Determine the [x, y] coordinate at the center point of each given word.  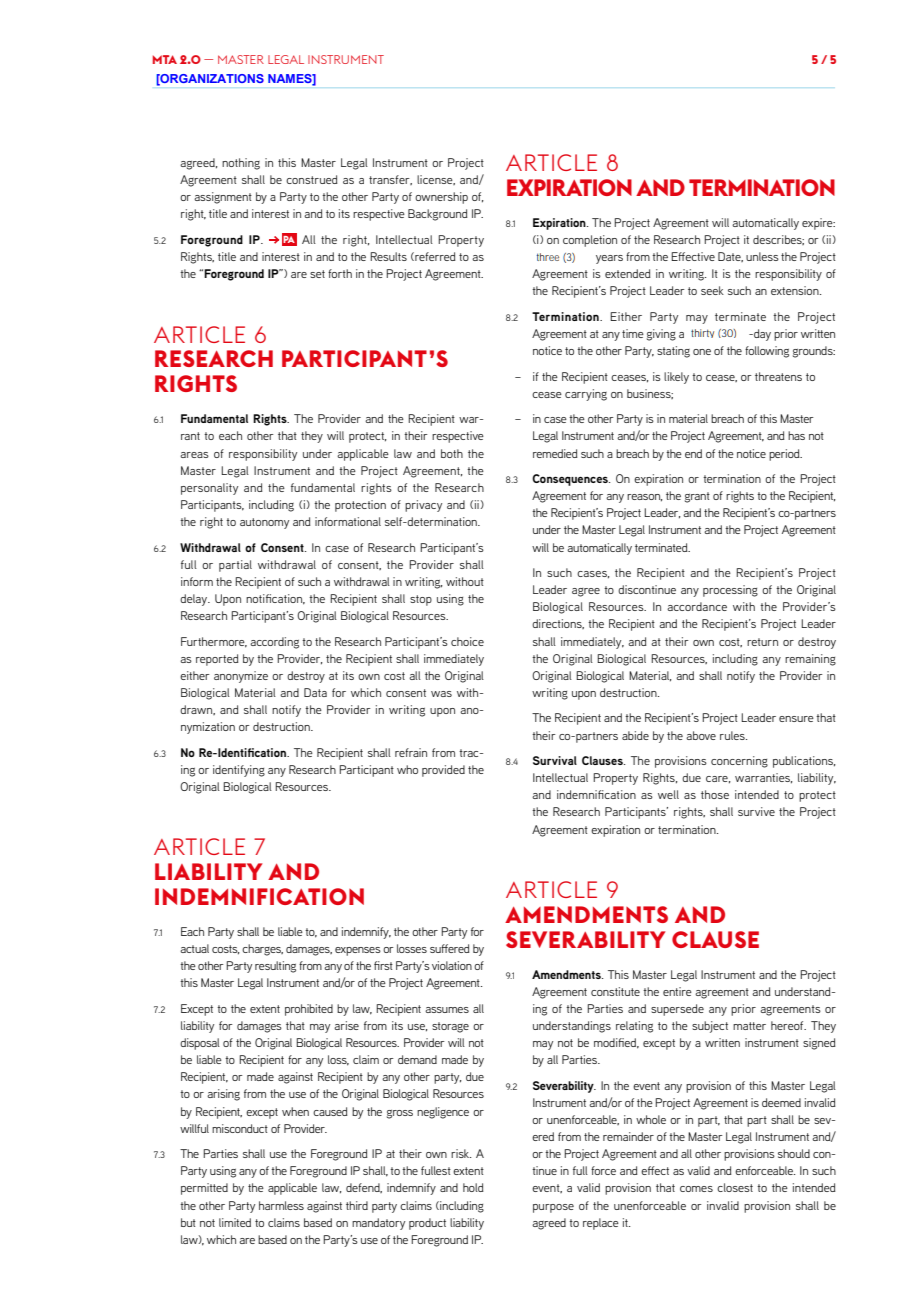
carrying [586, 395]
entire [677, 991]
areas [194, 455]
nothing [241, 164]
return [762, 642]
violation [452, 965]
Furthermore [214, 642]
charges [262, 950]
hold [473, 1187]
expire [818, 224]
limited [235, 1222]
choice [467, 641]
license [436, 180]
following [767, 352]
